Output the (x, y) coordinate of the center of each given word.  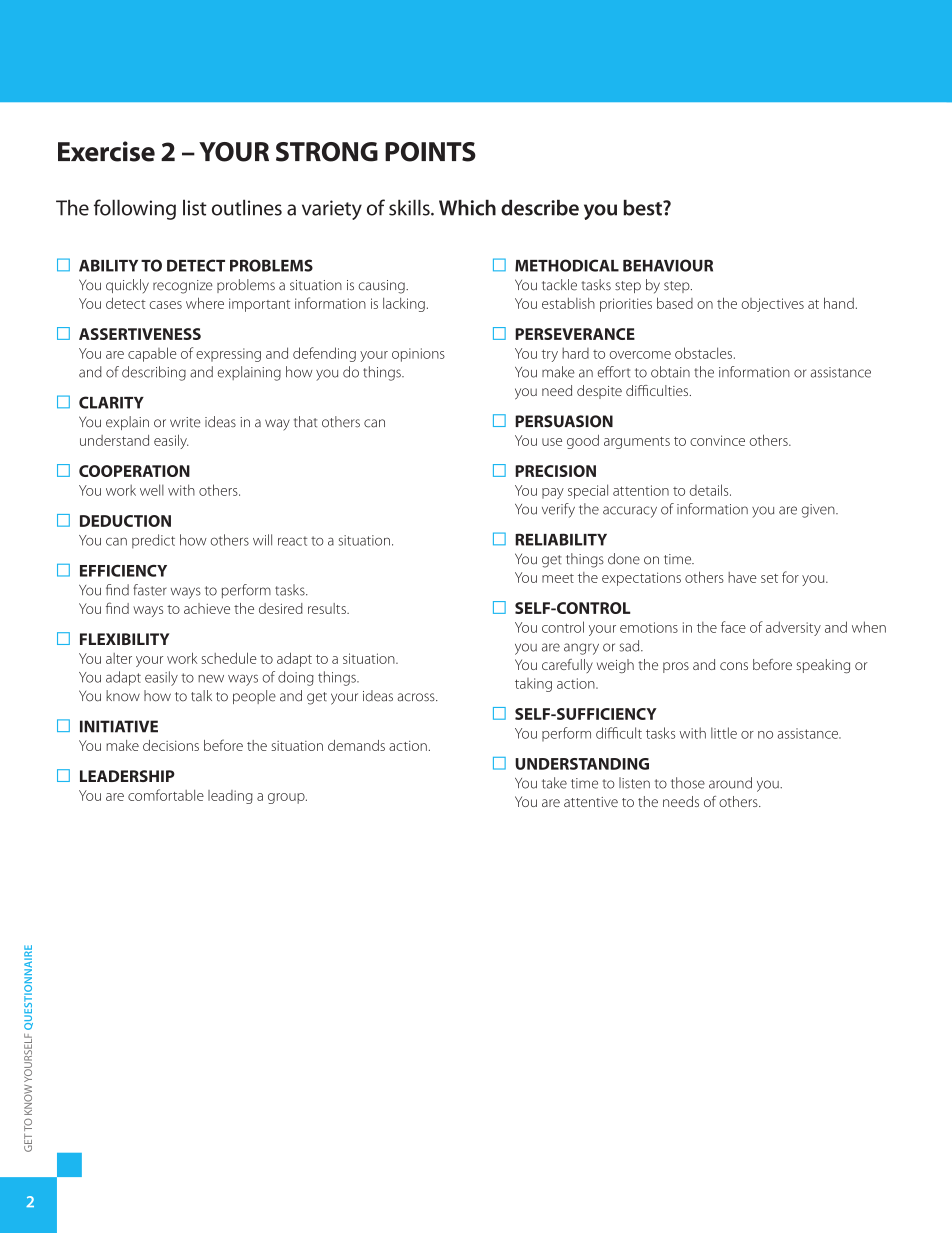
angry (581, 649)
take (554, 783)
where (205, 303)
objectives (773, 305)
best (643, 207)
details (710, 490)
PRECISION (555, 471)
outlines (247, 207)
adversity (793, 628)
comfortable (166, 795)
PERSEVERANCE (575, 334)
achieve (207, 608)
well (152, 490)
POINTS (430, 152)
